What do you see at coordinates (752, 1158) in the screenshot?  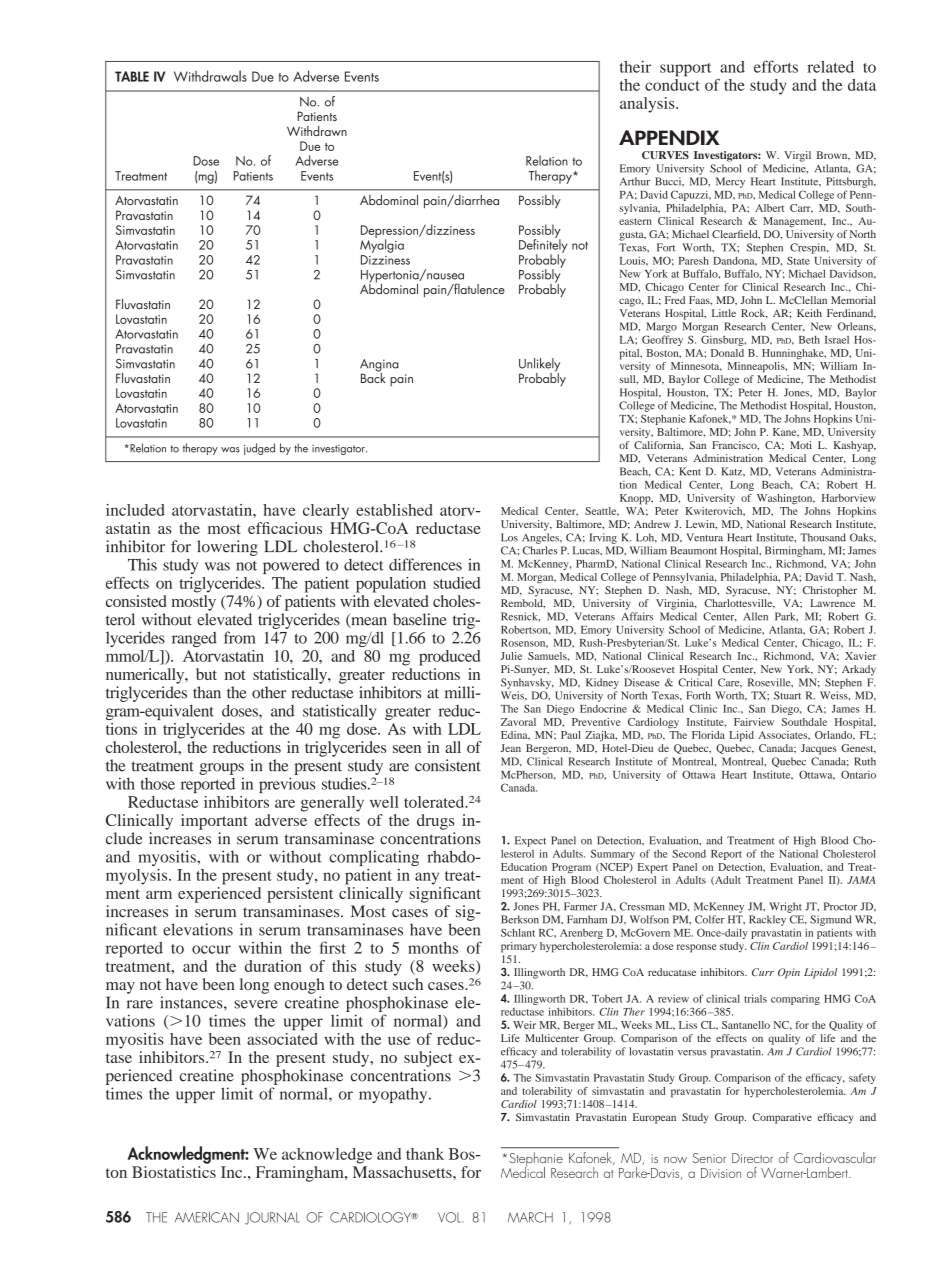 I see `Director` at bounding box center [752, 1158].
